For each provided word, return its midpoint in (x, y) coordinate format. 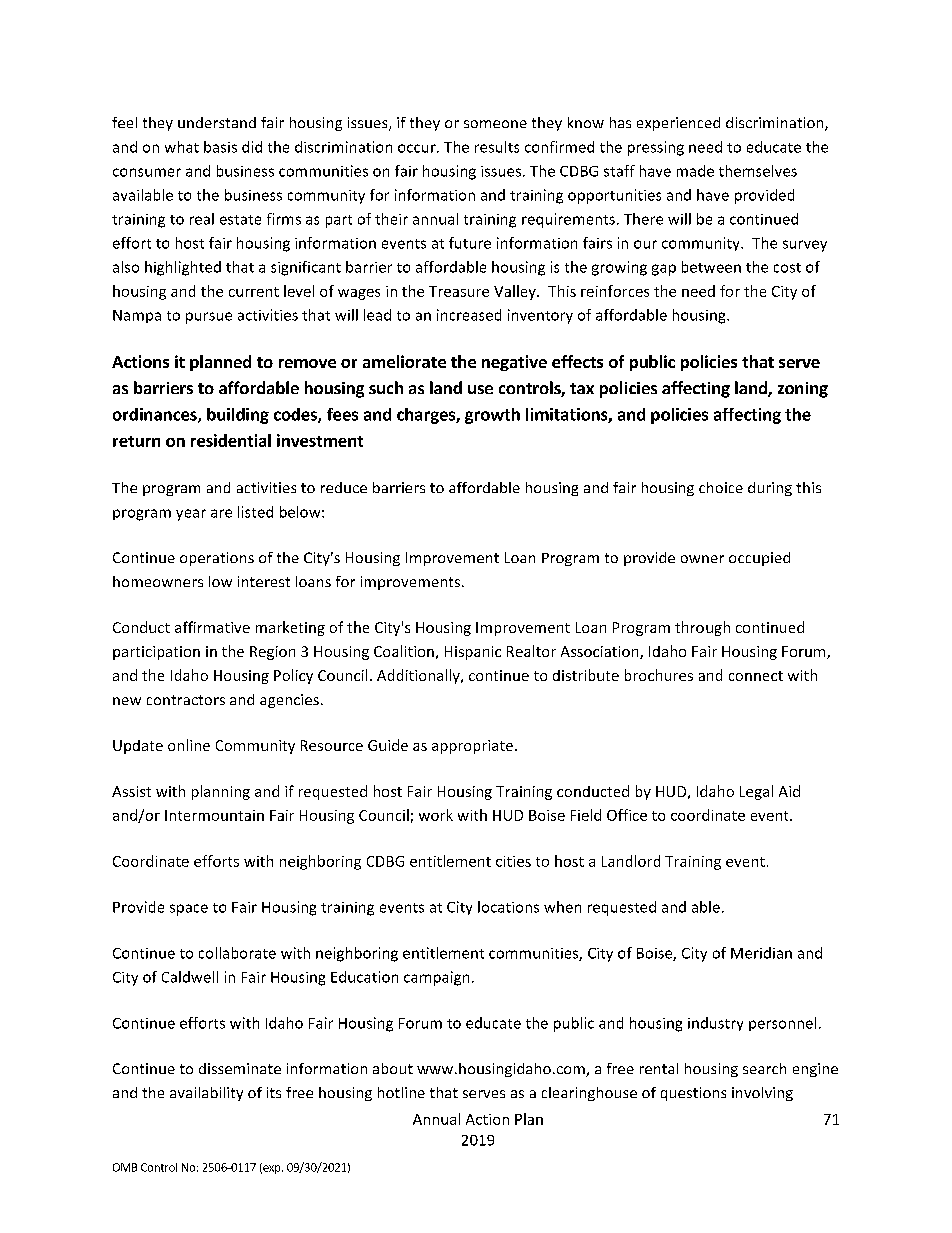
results (497, 147)
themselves (758, 171)
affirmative (212, 627)
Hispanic (473, 653)
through (702, 628)
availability (206, 1094)
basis (220, 147)
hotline (401, 1092)
